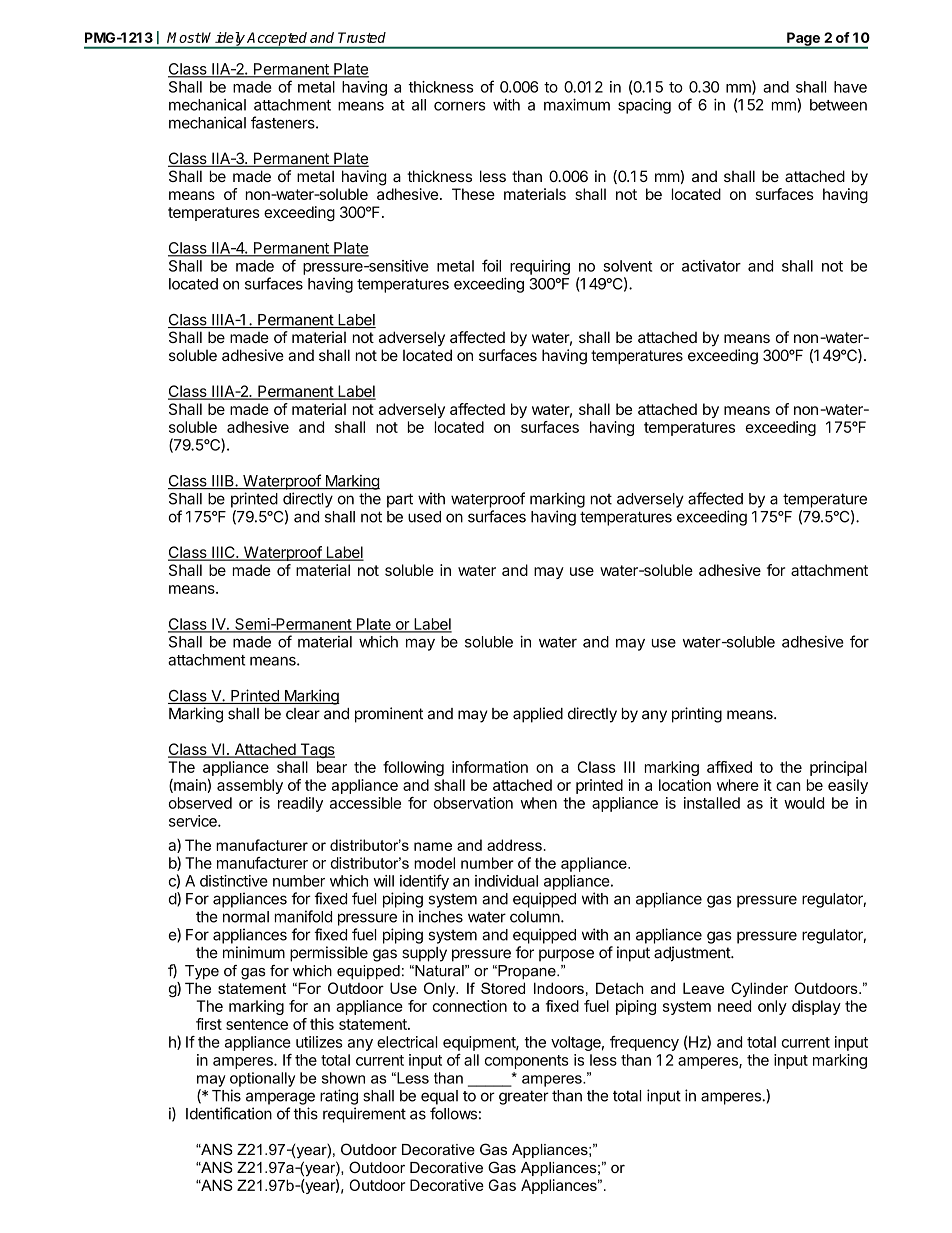 The image size is (952, 1233). I want to click on corners, so click(459, 106).
